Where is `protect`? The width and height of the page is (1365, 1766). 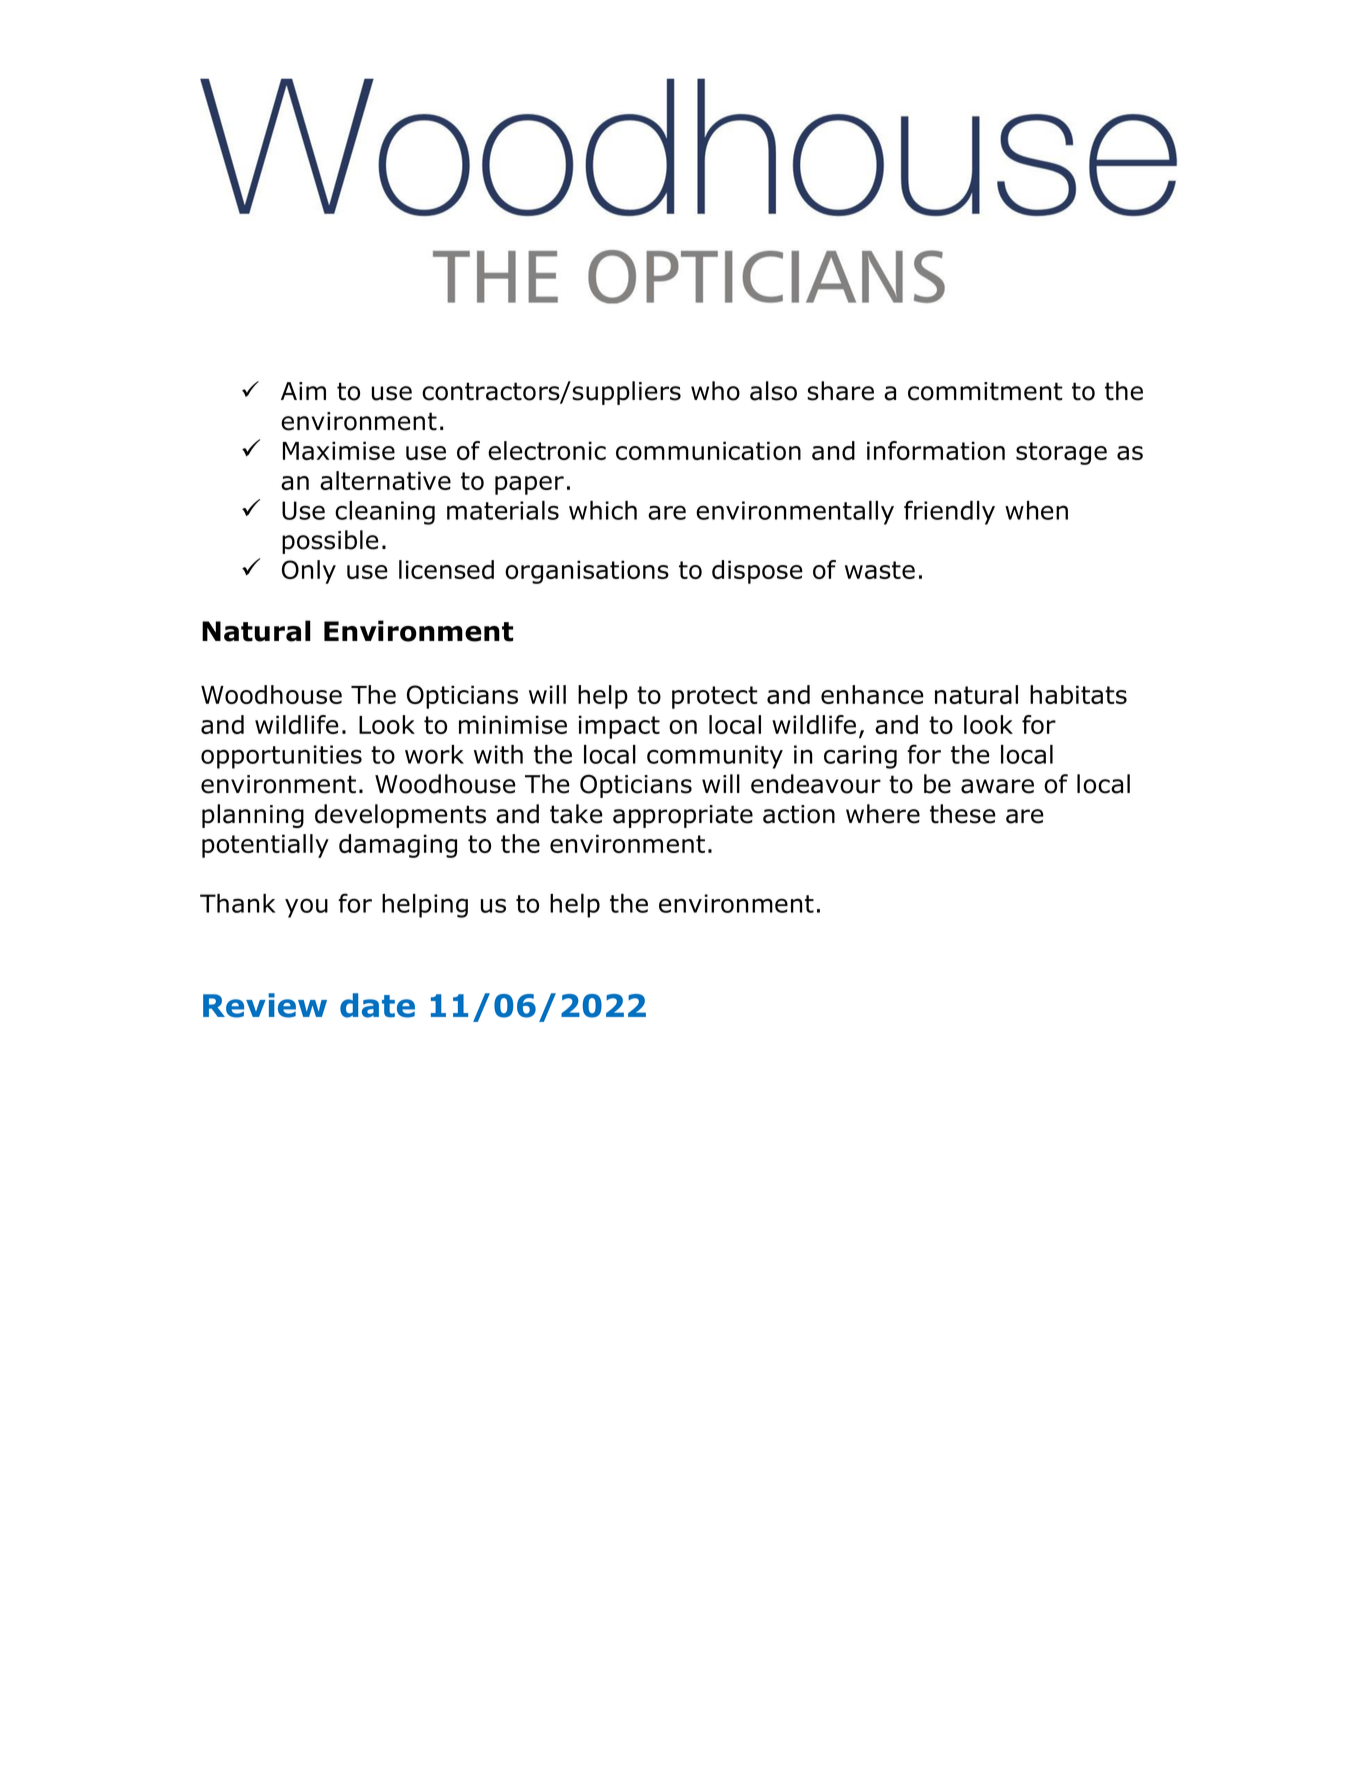 protect is located at coordinates (715, 697).
